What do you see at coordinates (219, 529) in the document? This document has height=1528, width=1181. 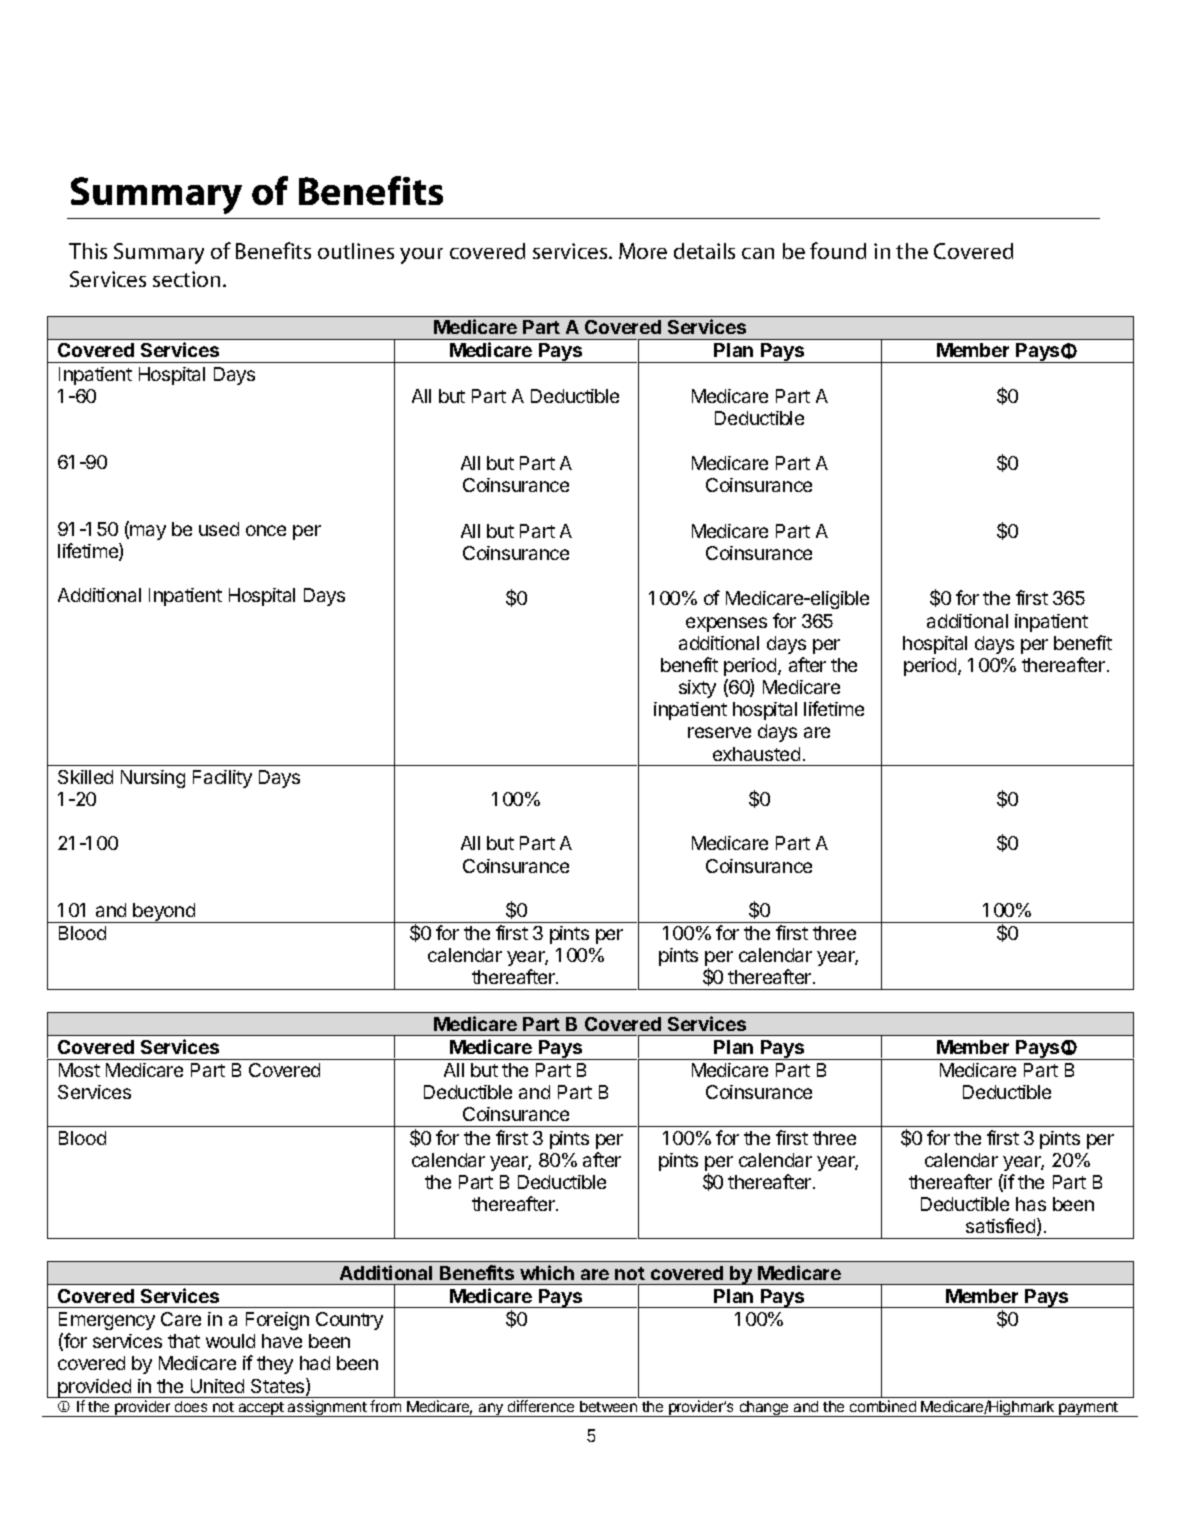 I see `used` at bounding box center [219, 529].
